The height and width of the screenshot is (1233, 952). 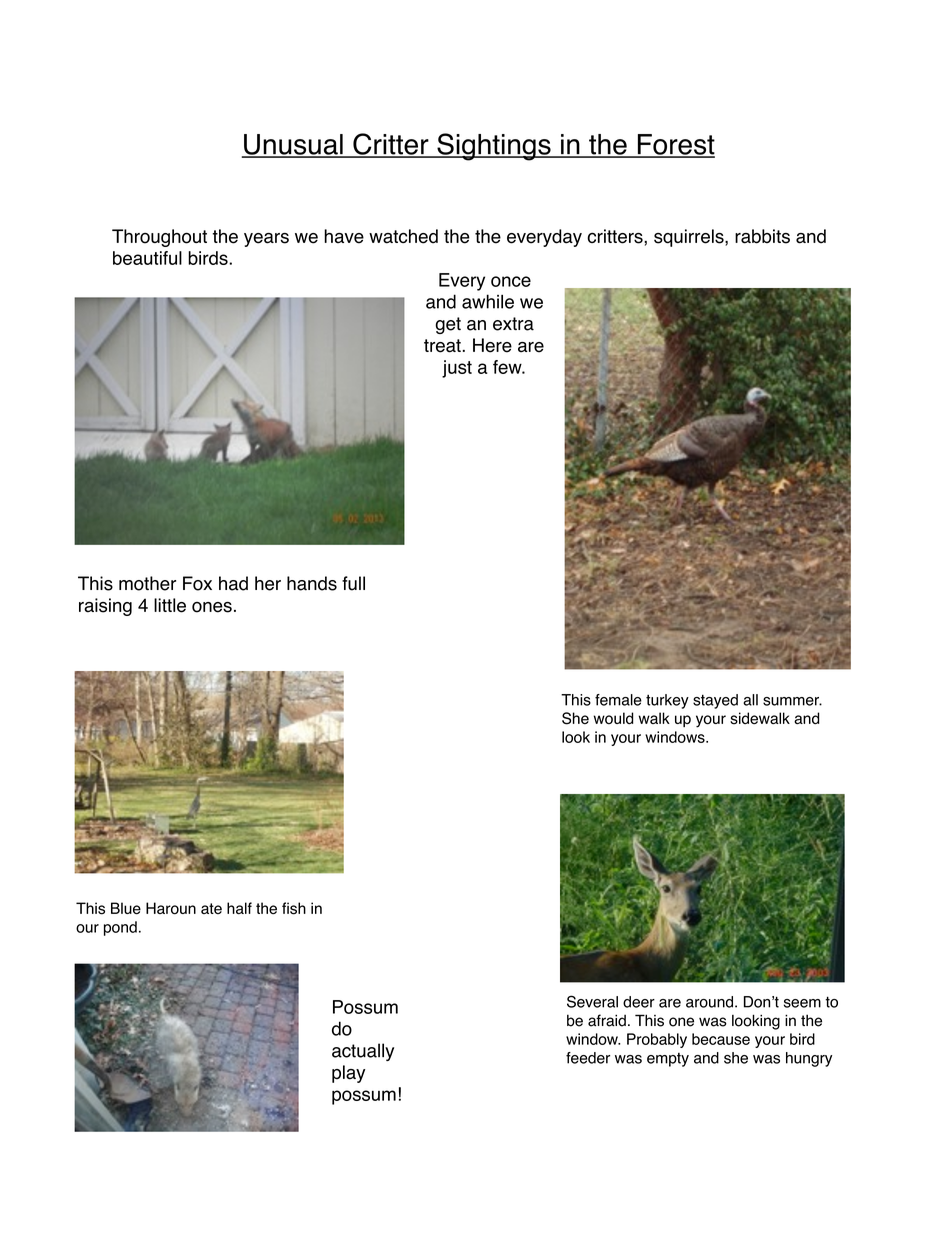 I want to click on full, so click(x=353, y=583).
